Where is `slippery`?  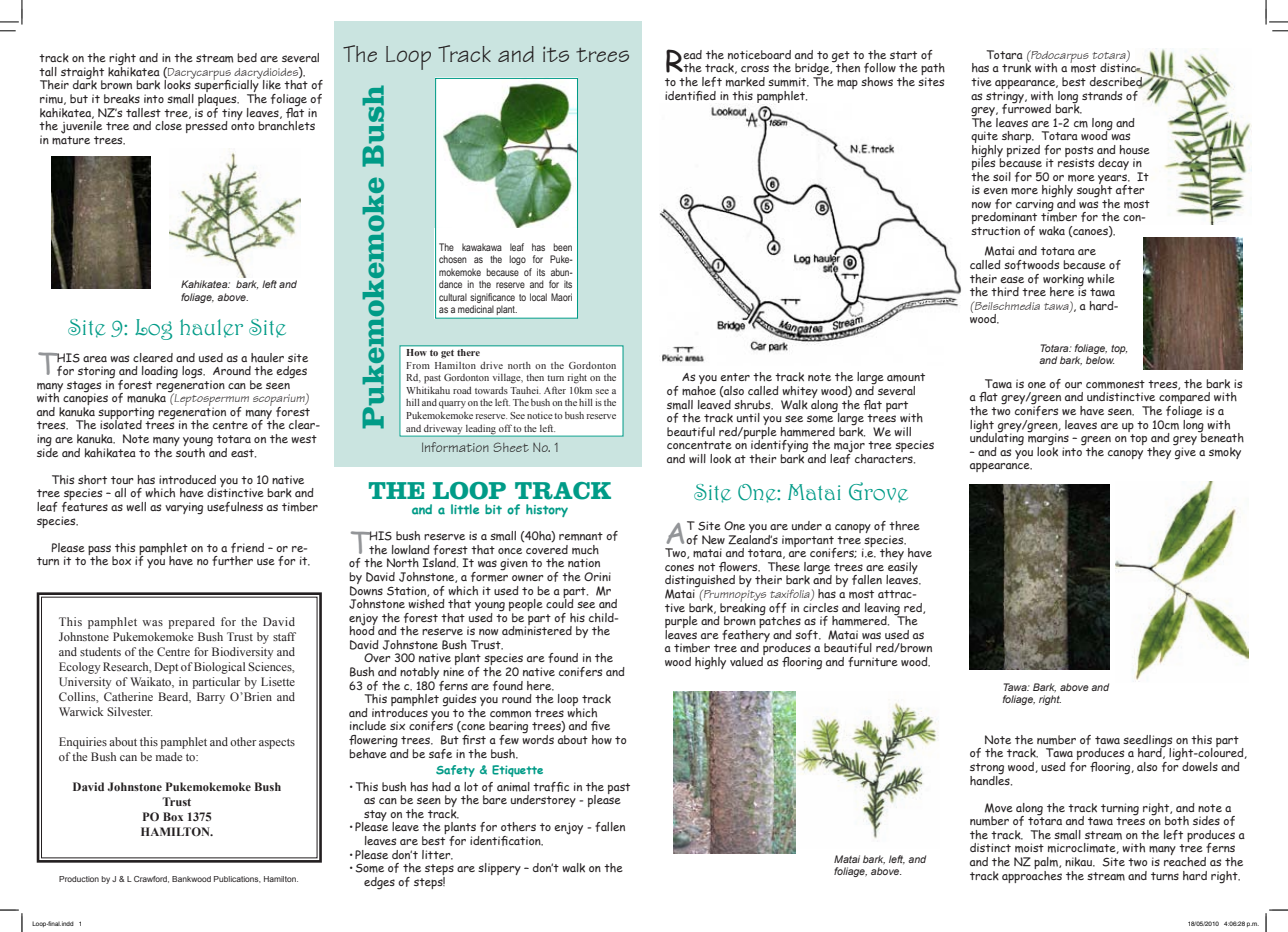 slippery is located at coordinates (499, 869).
